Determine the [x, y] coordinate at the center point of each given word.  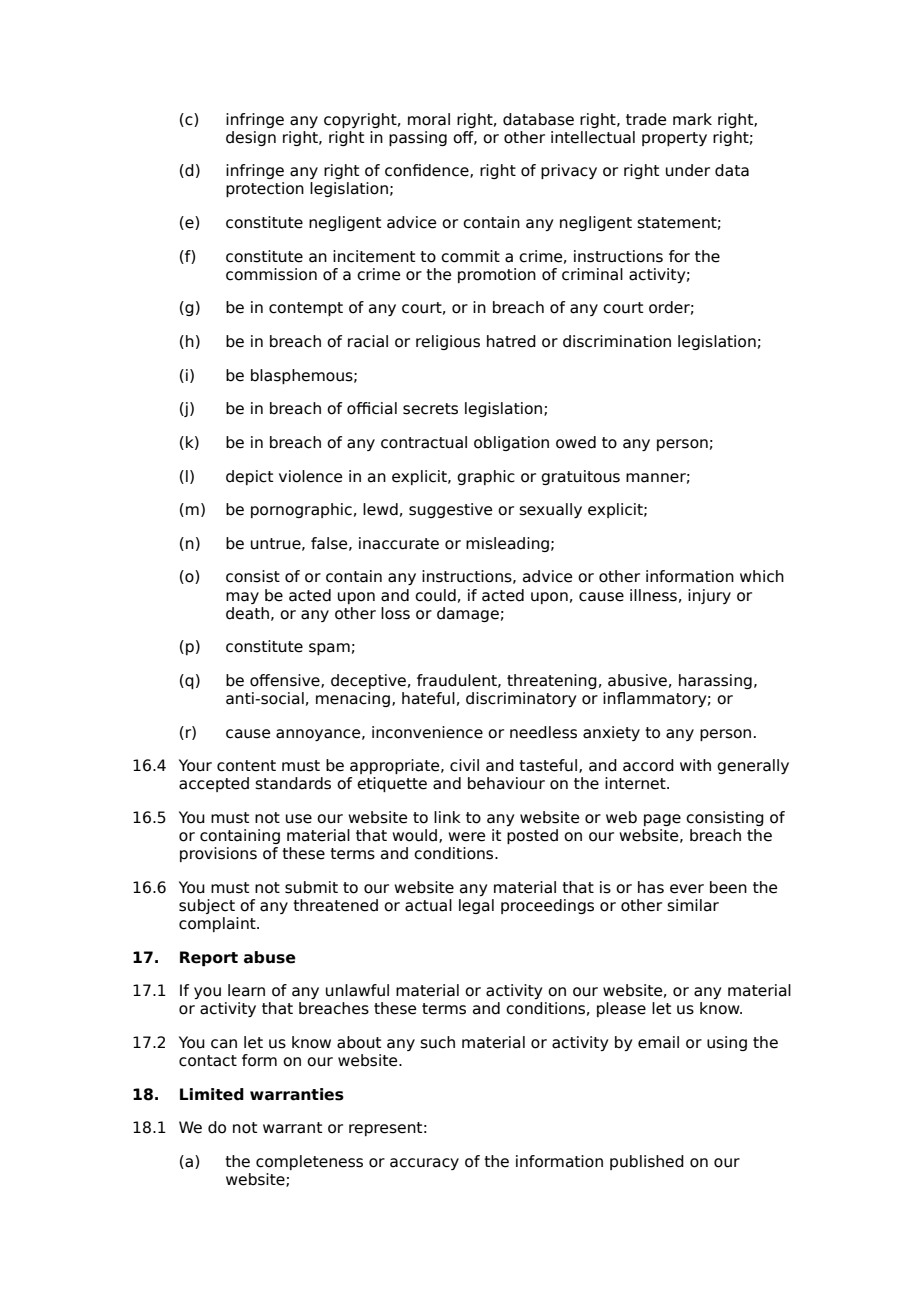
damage [468, 614]
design [251, 138]
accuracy [424, 1164]
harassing [715, 681]
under [688, 170]
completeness [309, 1162]
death [247, 613]
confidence [428, 171]
